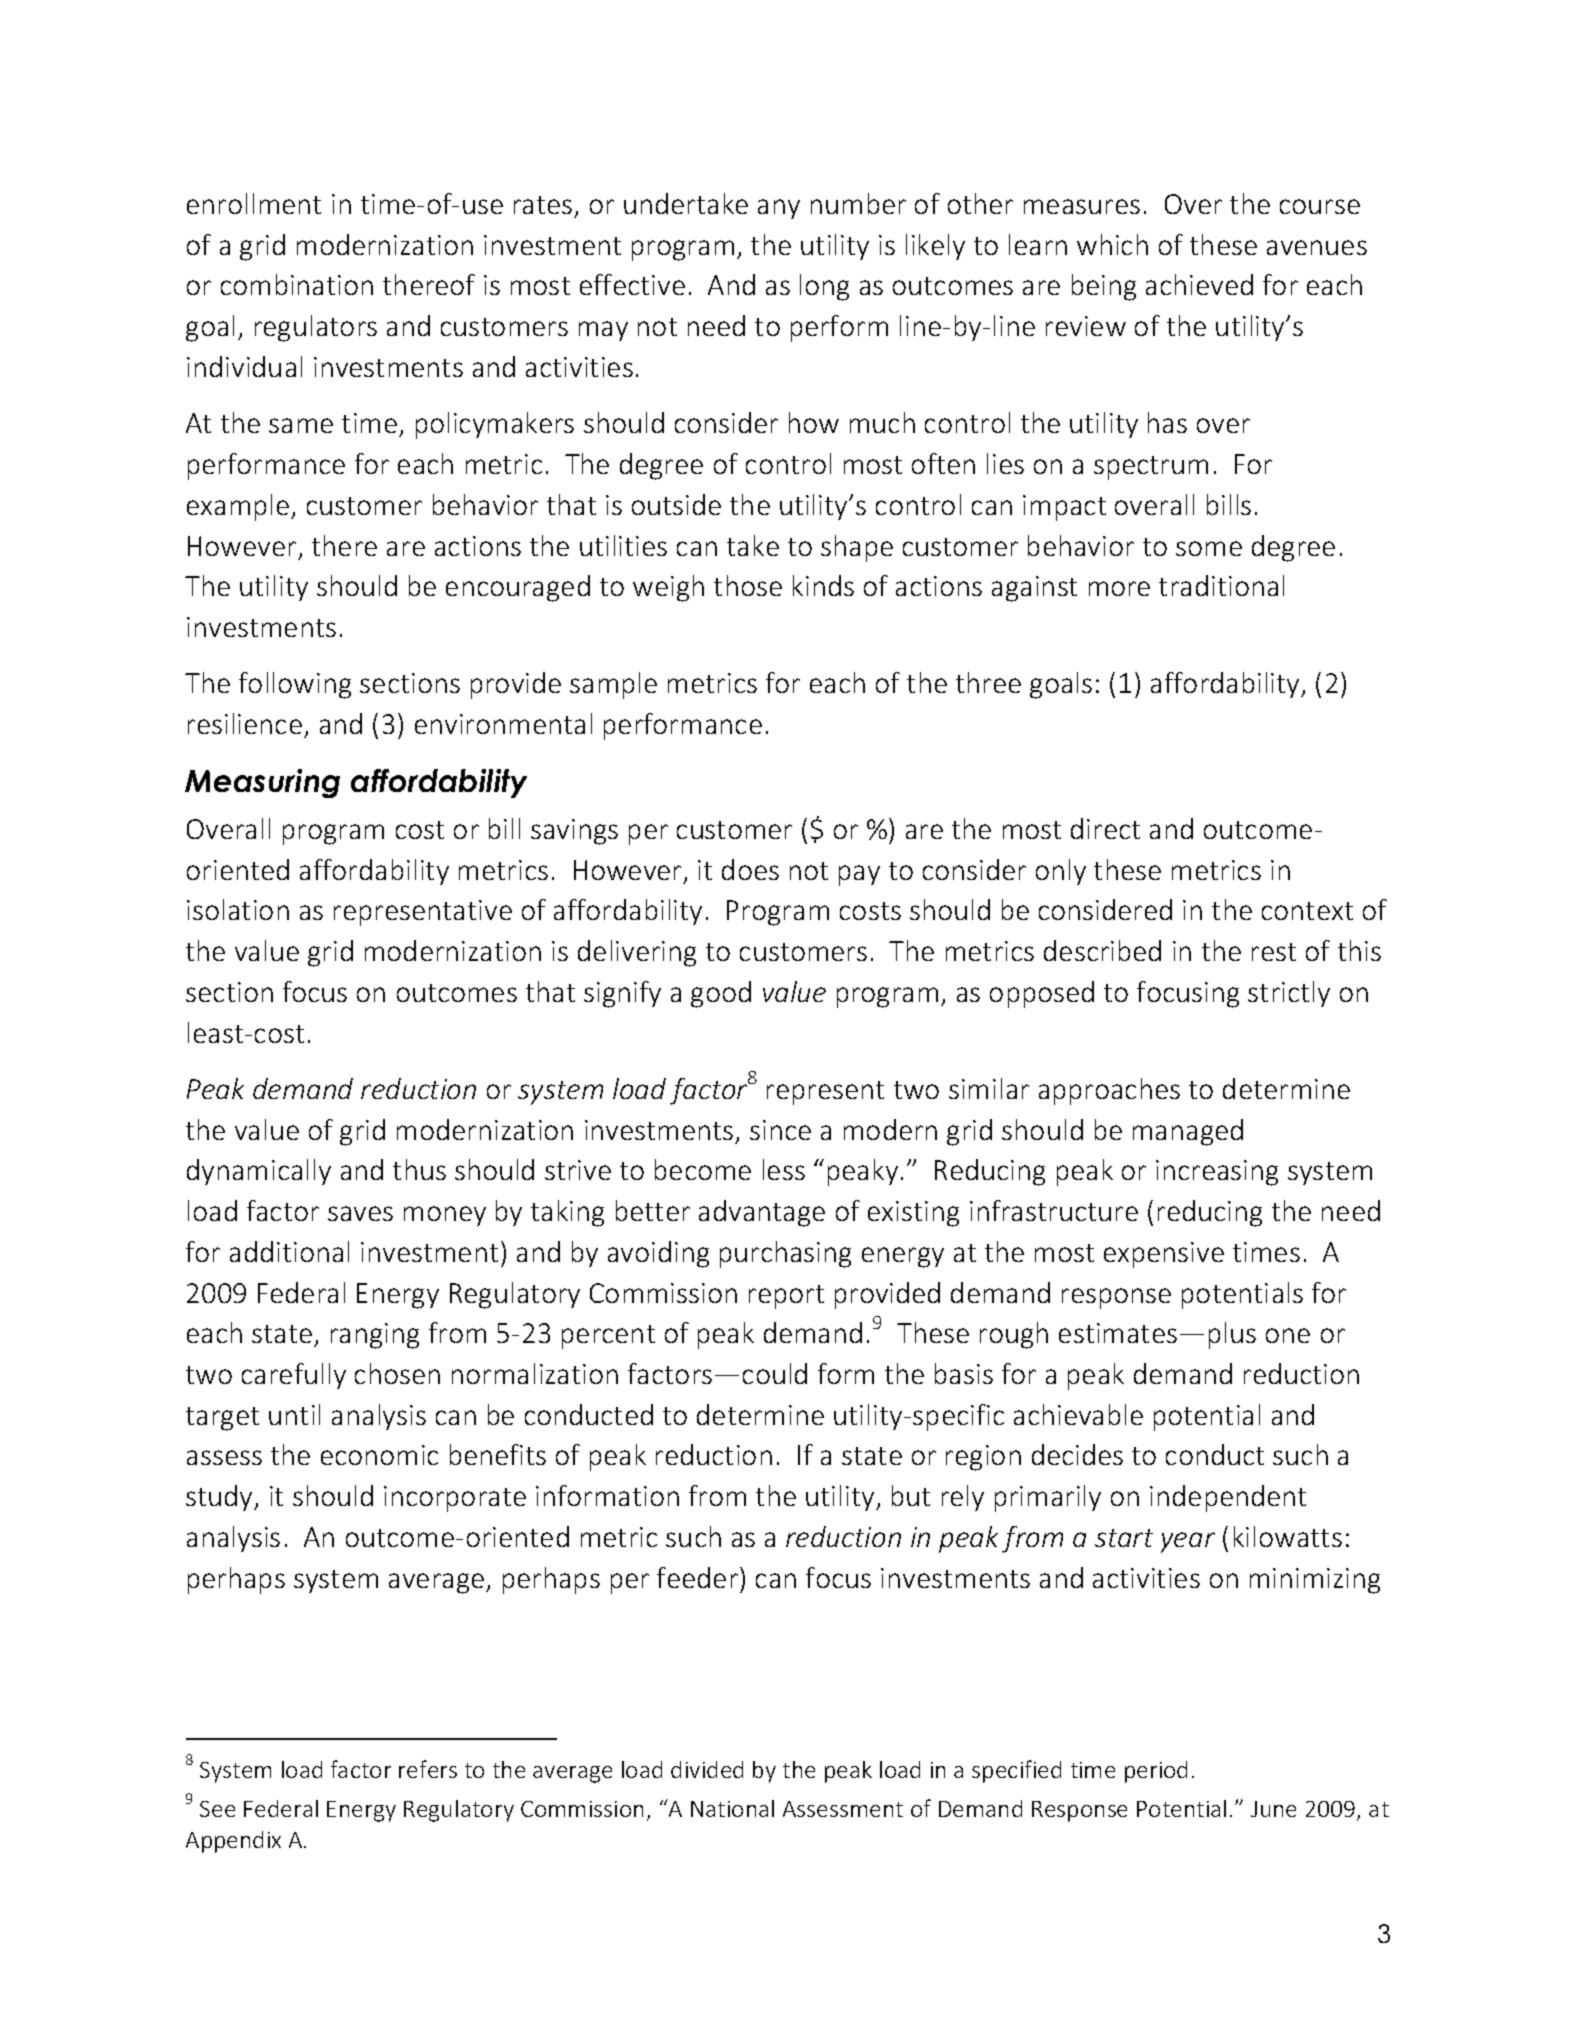  What do you see at coordinates (428, 1769) in the screenshot?
I see `refers` at bounding box center [428, 1769].
